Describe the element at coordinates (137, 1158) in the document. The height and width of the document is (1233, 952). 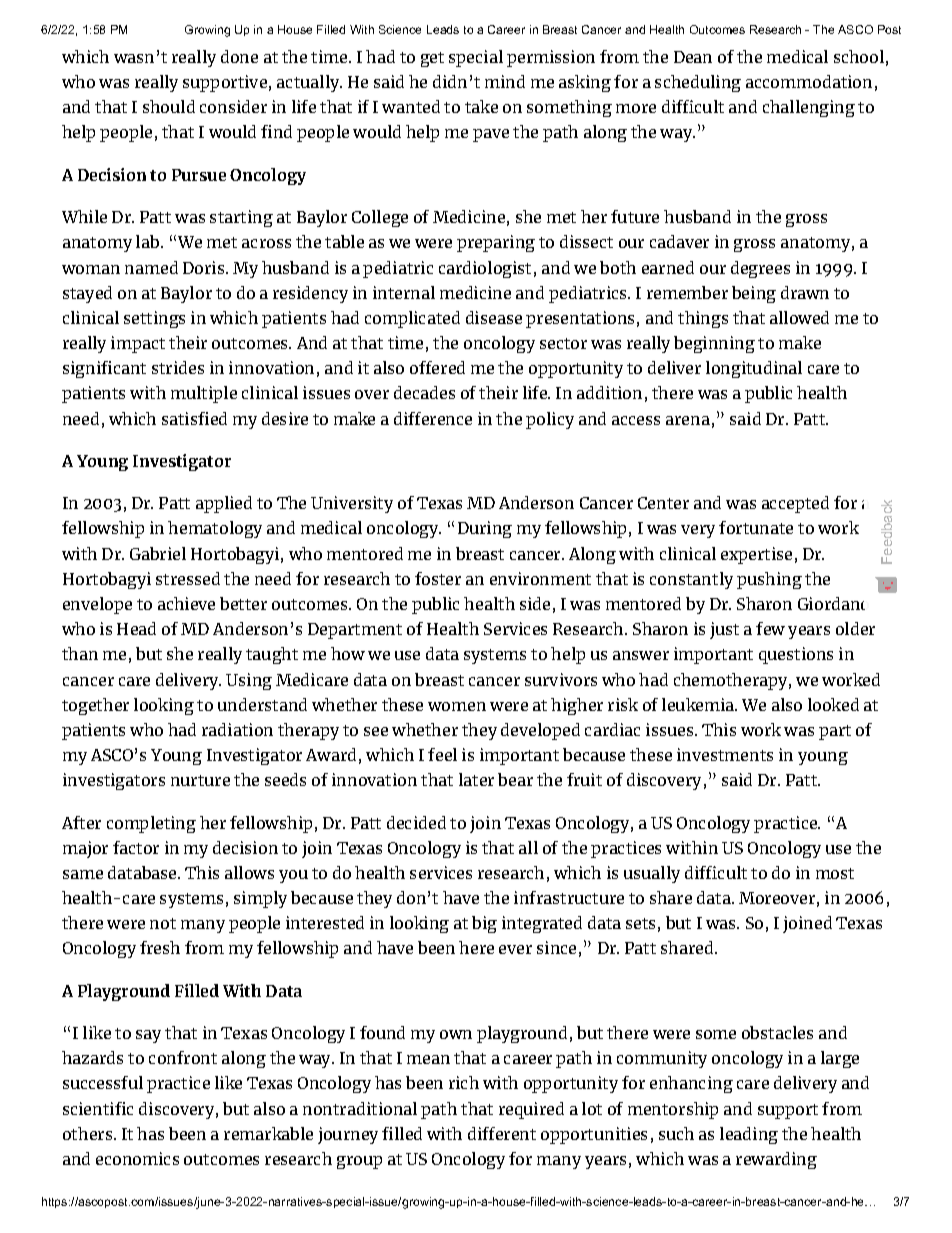
I see `economics` at that location.
